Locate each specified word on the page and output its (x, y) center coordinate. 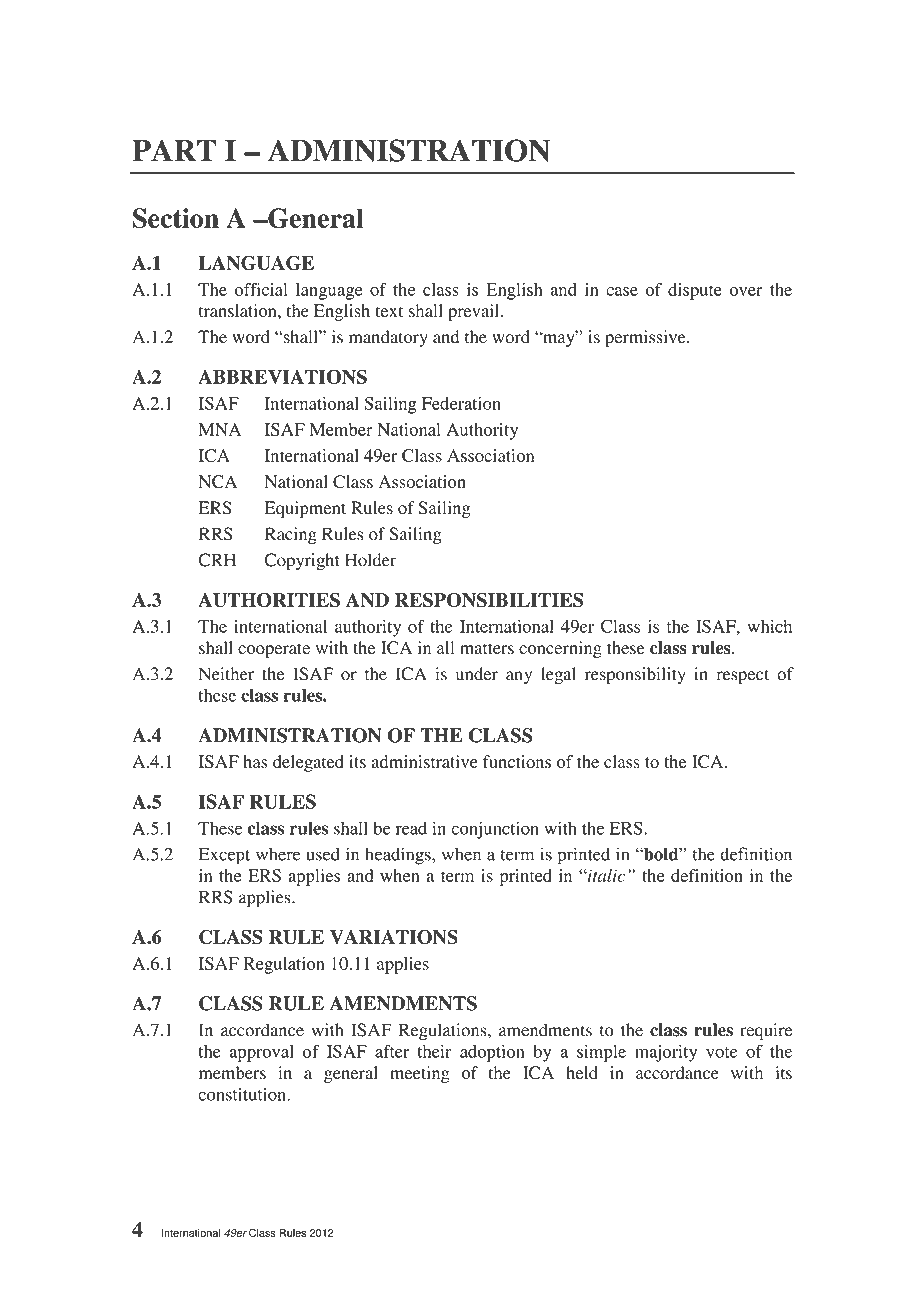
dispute (695, 291)
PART (174, 150)
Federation (461, 403)
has (255, 761)
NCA (218, 482)
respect (743, 676)
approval (262, 1053)
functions (517, 761)
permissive (646, 338)
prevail (475, 312)
